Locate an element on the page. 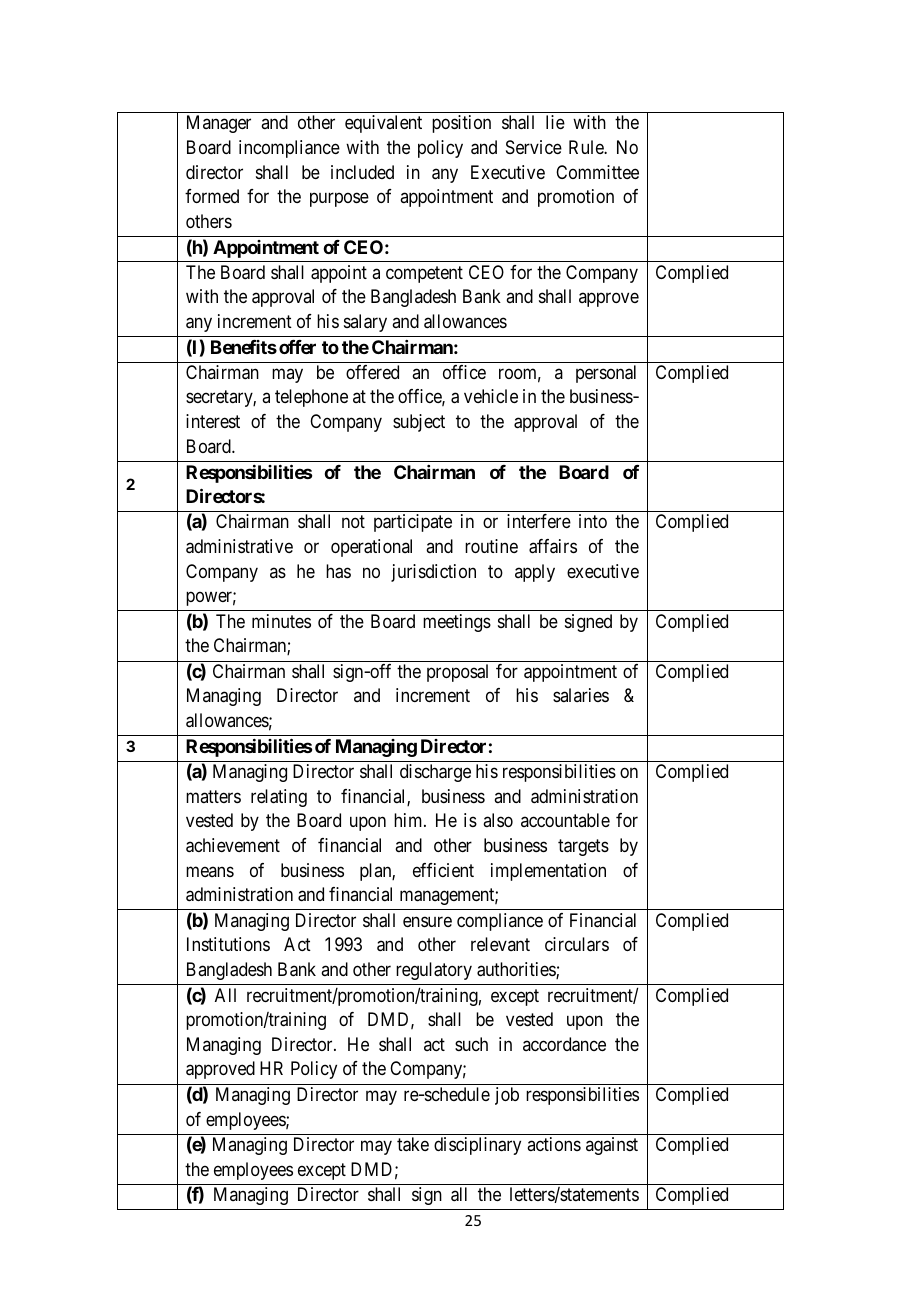 This page has width=924, height=1308. Manager is located at coordinates (219, 124).
